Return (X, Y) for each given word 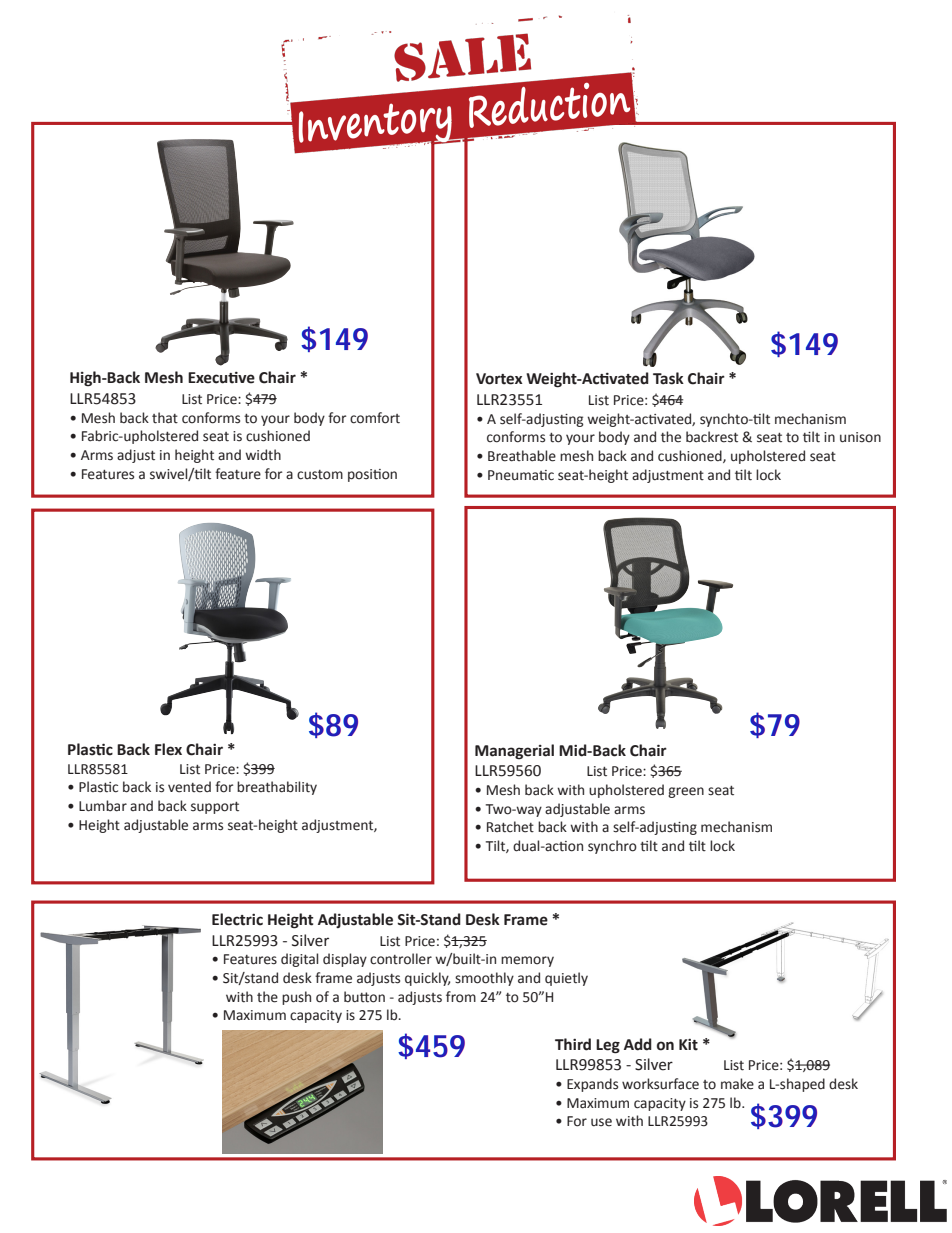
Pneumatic (521, 475)
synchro (612, 847)
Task (668, 378)
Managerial (514, 752)
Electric (237, 919)
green (686, 792)
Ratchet (510, 827)
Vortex (499, 379)
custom (320, 475)
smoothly (484, 979)
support (215, 808)
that (165, 418)
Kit (688, 1045)
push (296, 998)
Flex (168, 749)
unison (860, 437)
